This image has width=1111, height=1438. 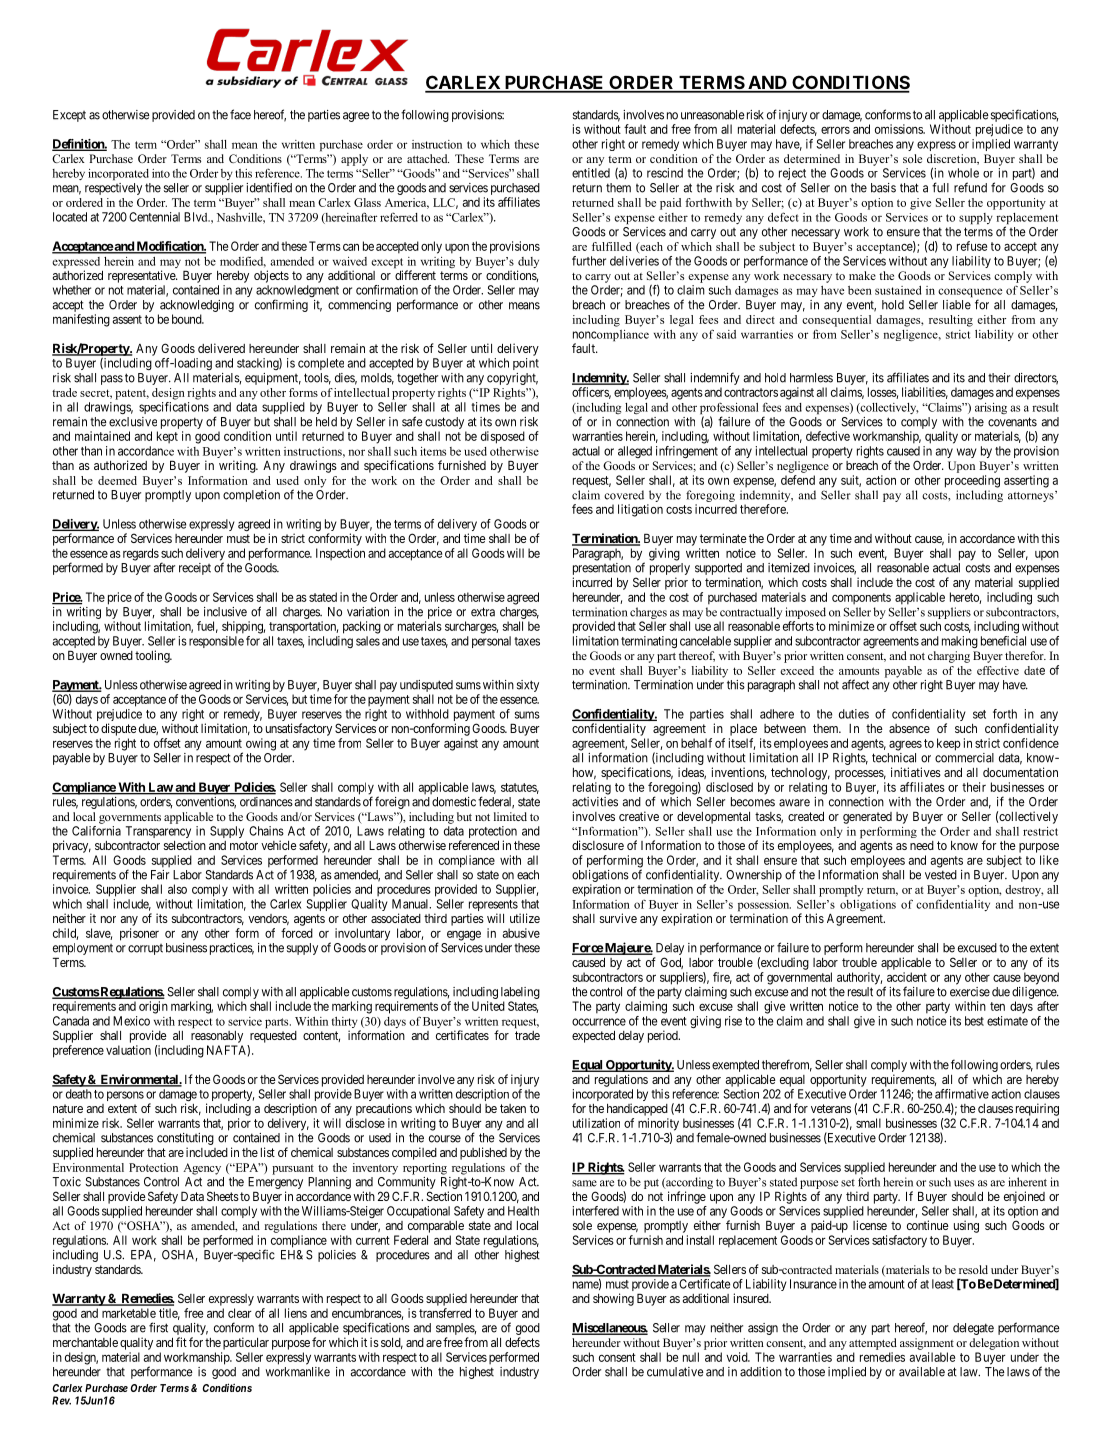 What do you see at coordinates (528, 686) in the image?
I see `sixty` at bounding box center [528, 686].
